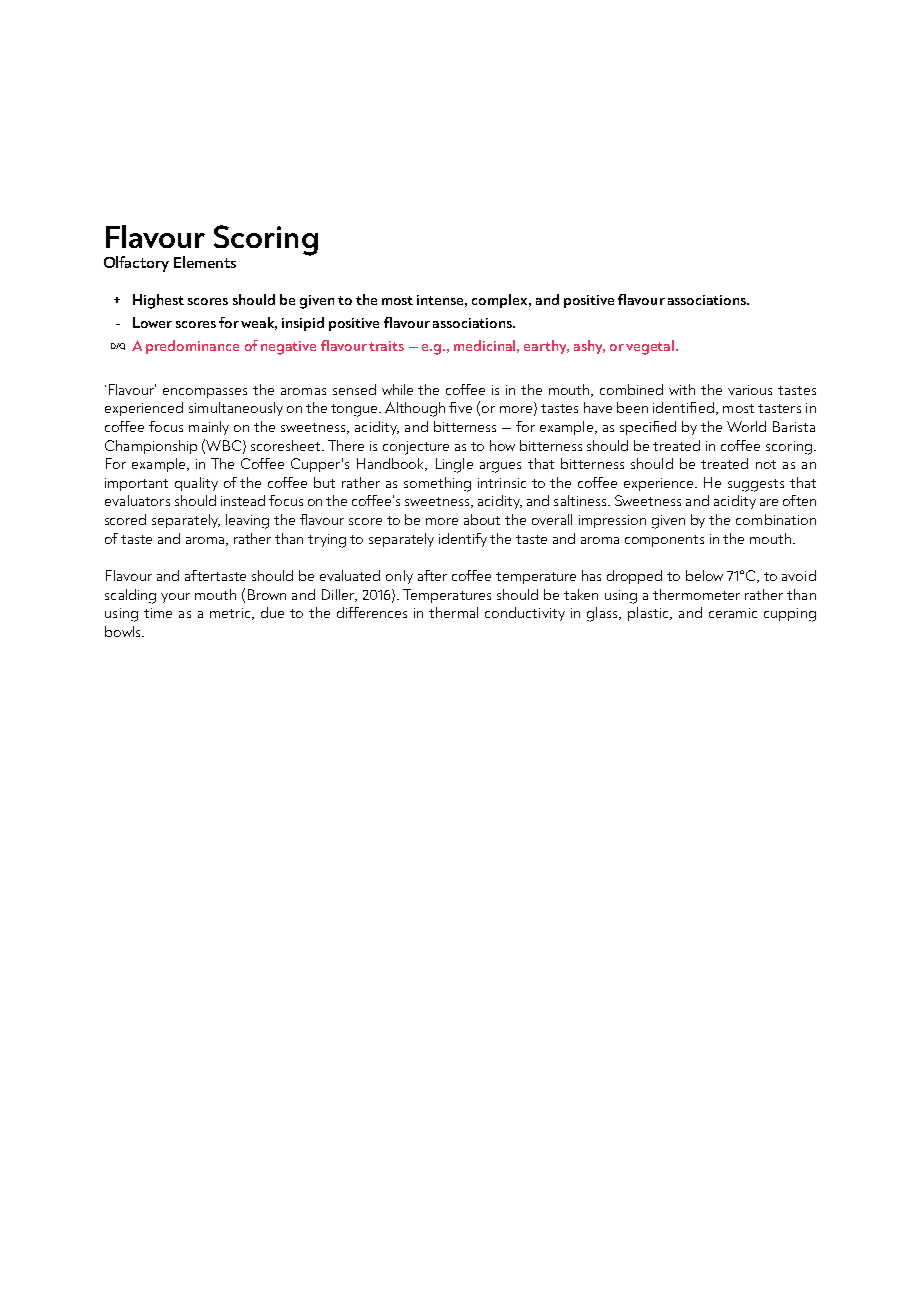  Describe the element at coordinates (769, 502) in the image. I see `are` at that location.
